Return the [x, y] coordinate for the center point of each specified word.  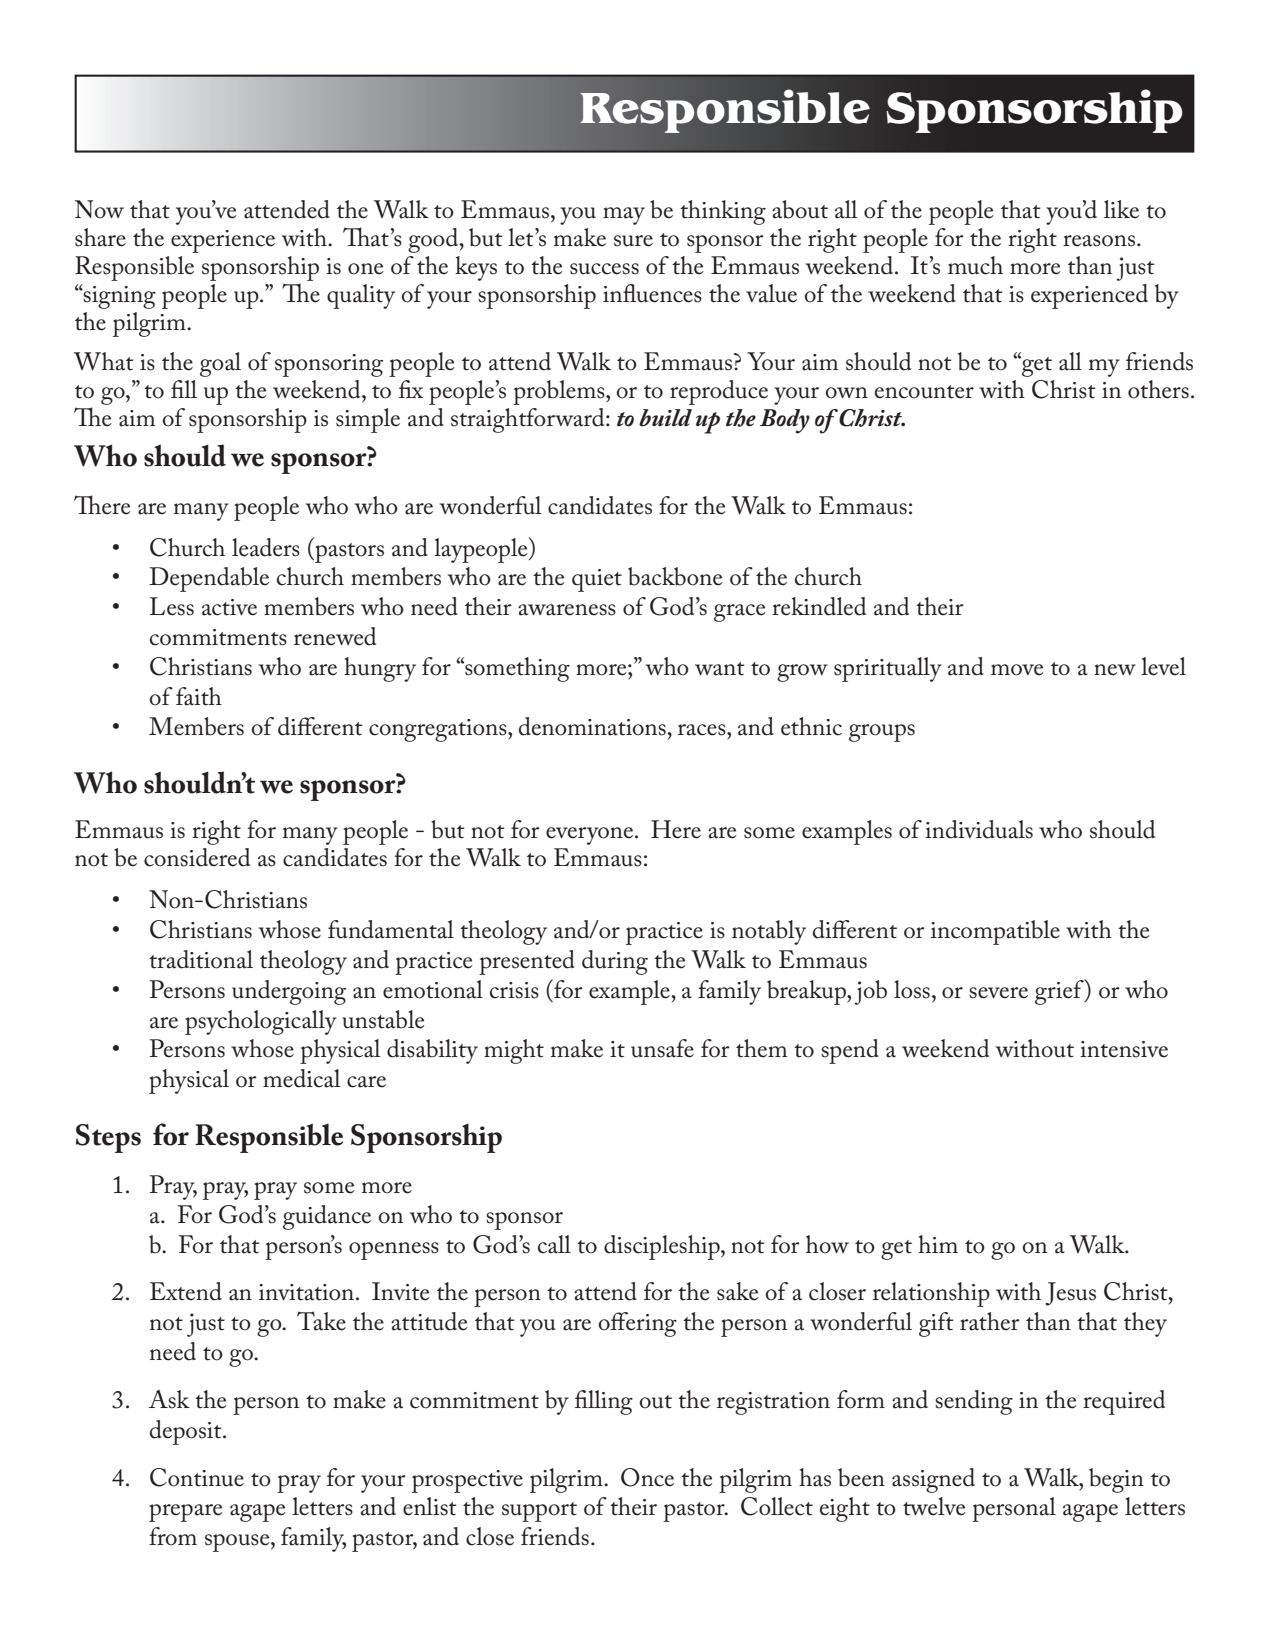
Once [647, 1477]
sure [633, 241]
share [100, 237]
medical [302, 1078]
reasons [1099, 241]
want [720, 669]
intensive [1124, 1049]
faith [199, 696]
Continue [197, 1477]
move [1017, 670]
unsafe [662, 1048]
